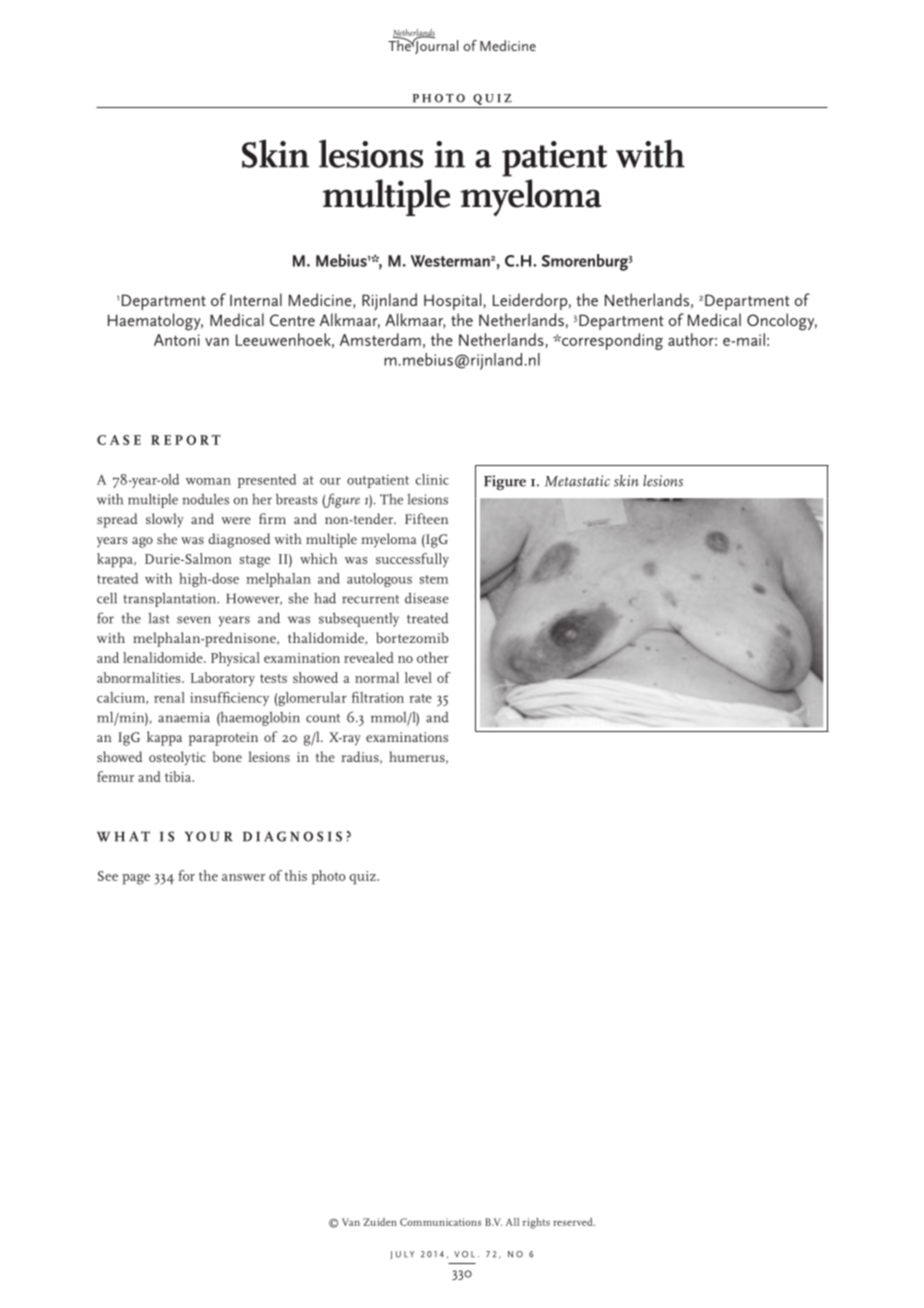  I want to click on bone, so click(227, 756).
